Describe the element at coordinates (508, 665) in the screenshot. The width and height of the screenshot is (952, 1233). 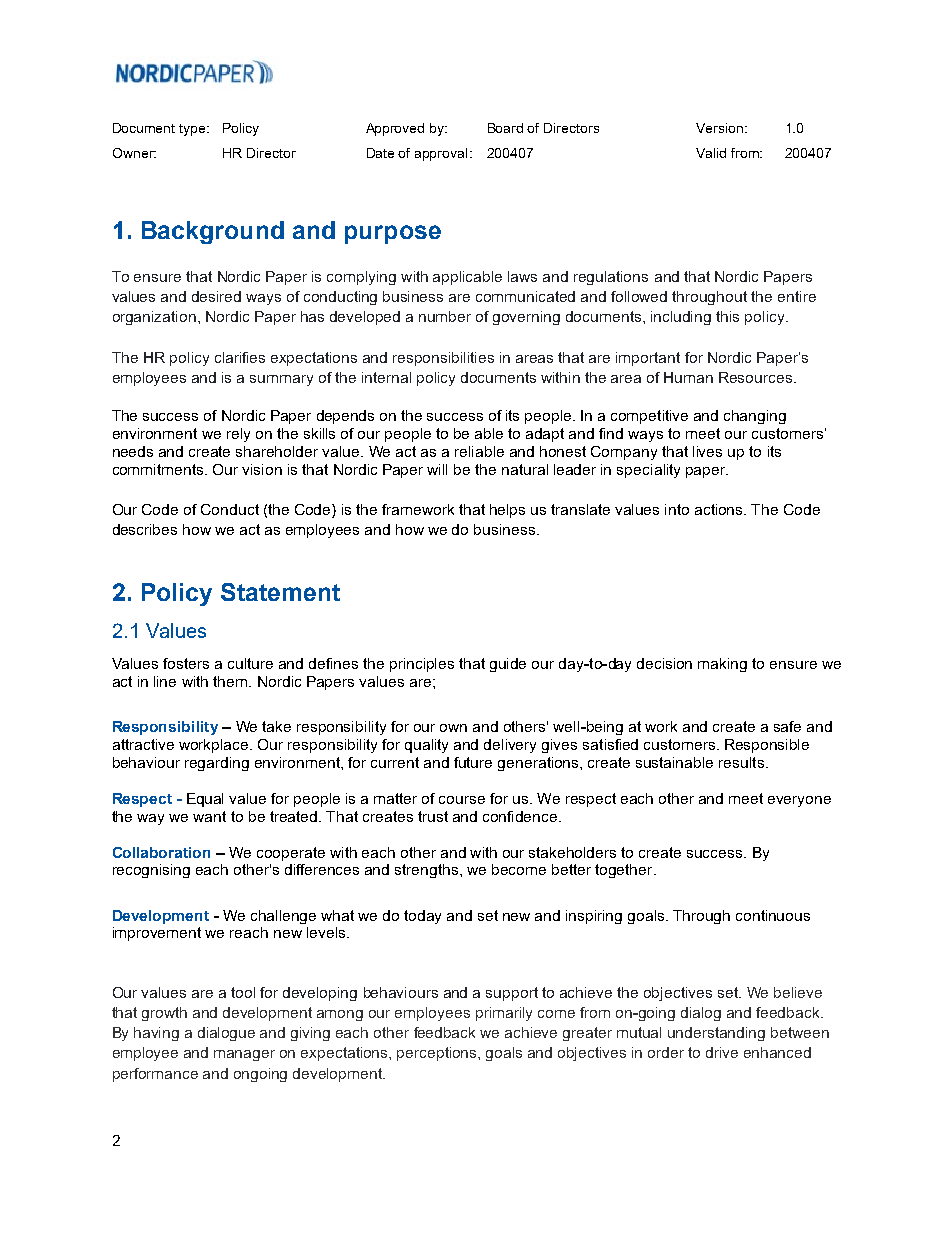
I see `guide` at that location.
